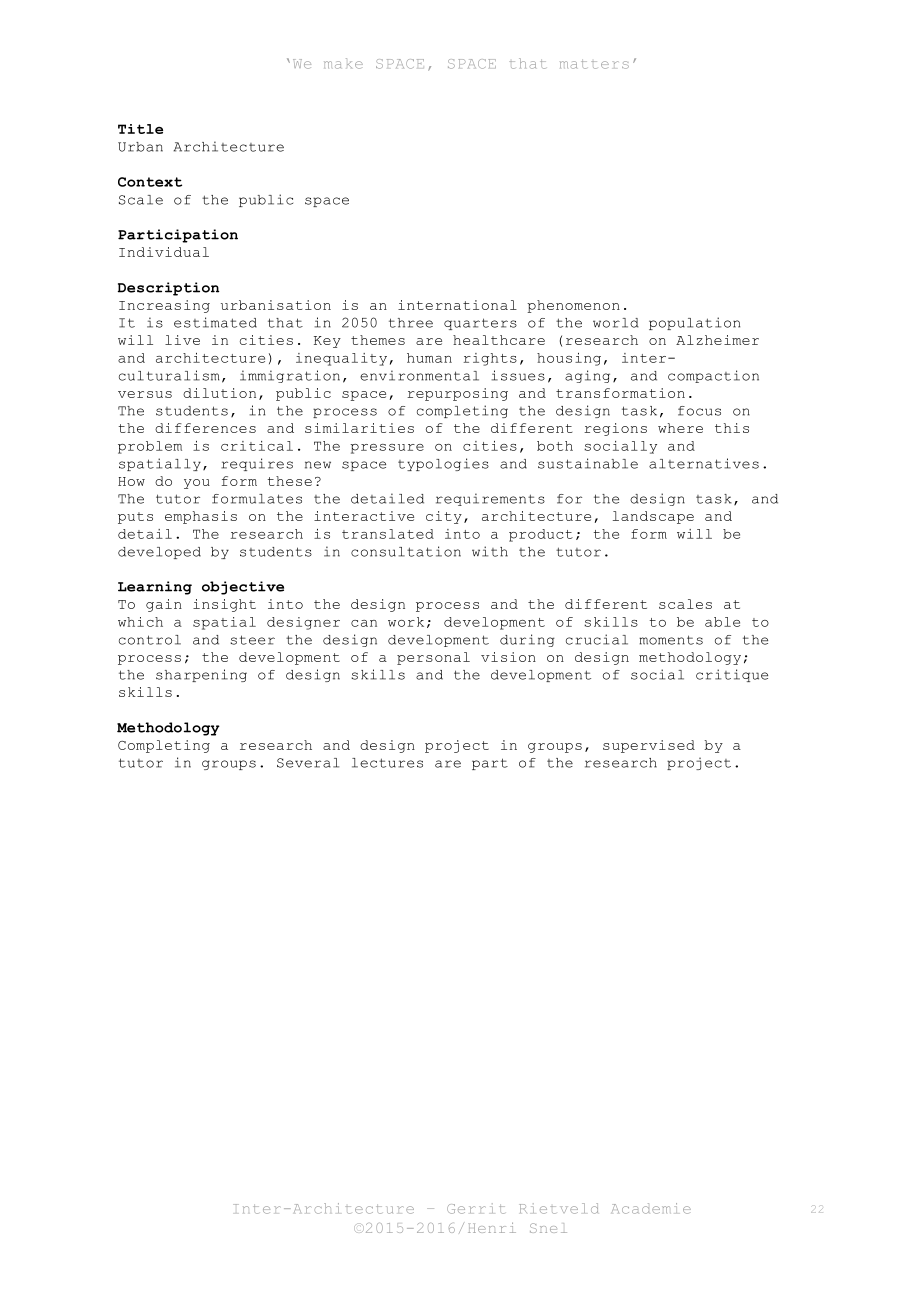  Describe the element at coordinates (224, 605) in the screenshot. I see `insight` at that location.
